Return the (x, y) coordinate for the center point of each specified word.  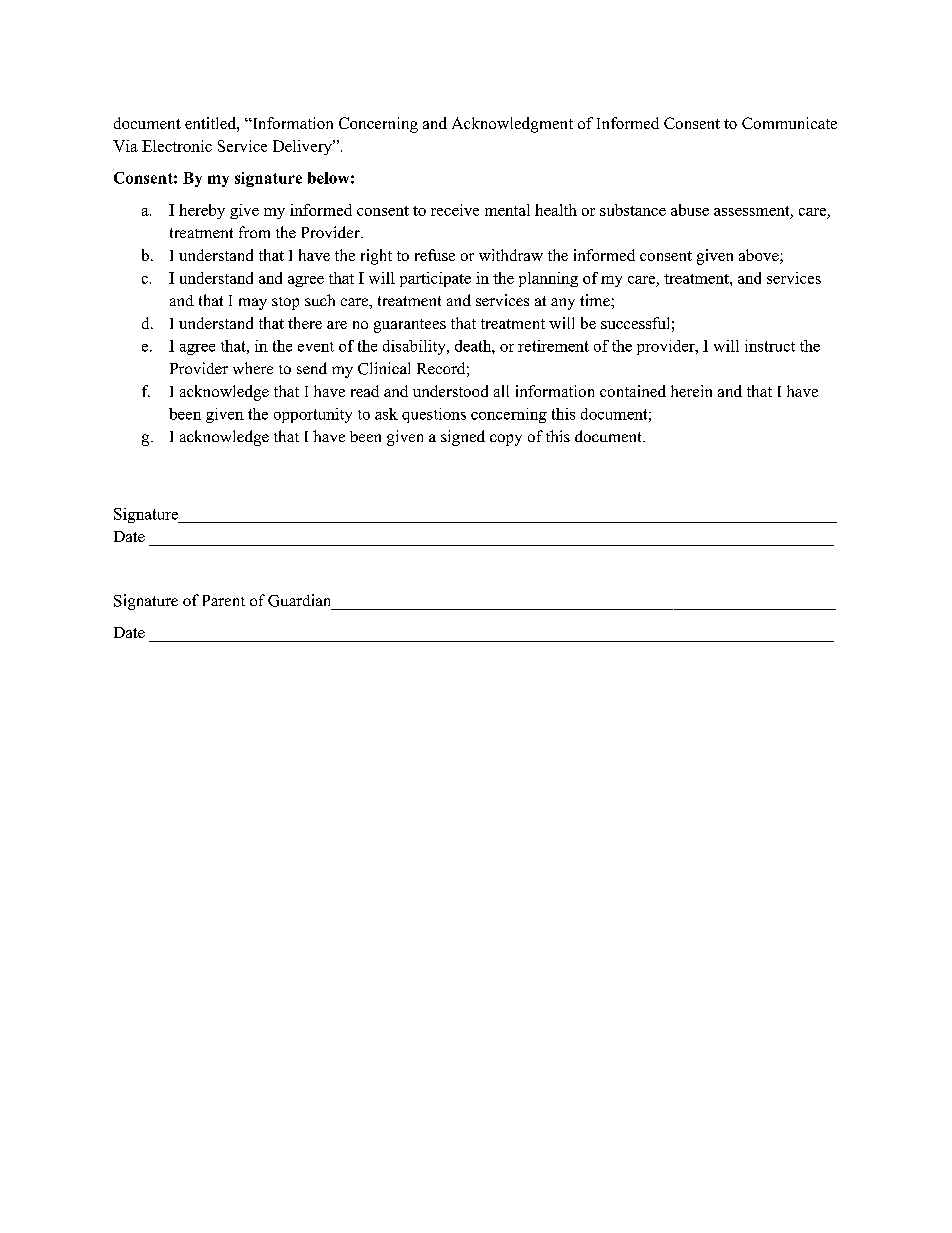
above (760, 256)
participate (435, 279)
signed (463, 438)
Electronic (177, 146)
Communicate (789, 123)
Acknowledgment (512, 125)
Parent (224, 600)
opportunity (313, 415)
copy (506, 440)
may (253, 304)
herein (691, 391)
